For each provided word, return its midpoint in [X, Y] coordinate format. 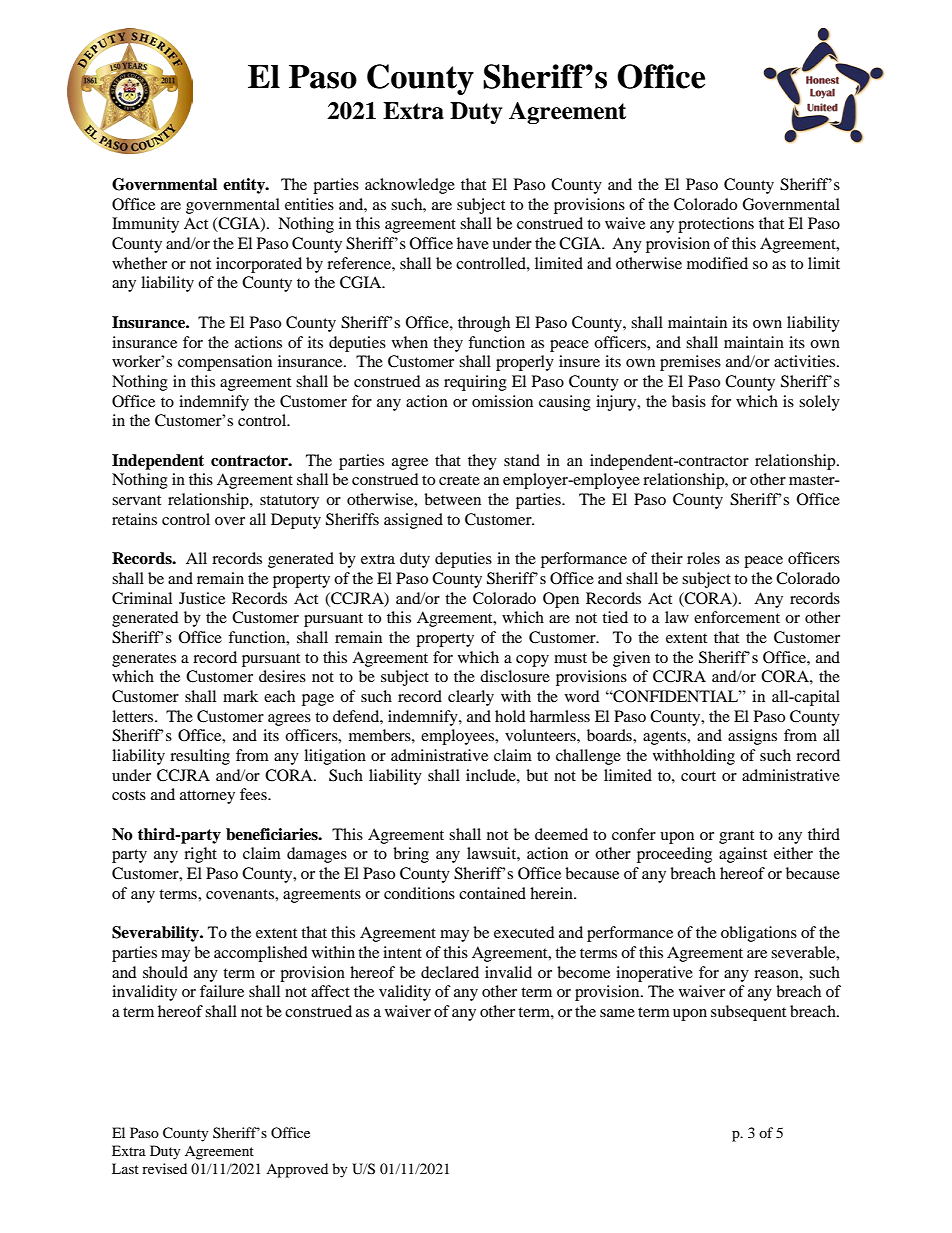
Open [561, 600]
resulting [200, 757]
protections [716, 225]
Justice [202, 598]
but [537, 775]
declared [450, 972]
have [473, 243]
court [698, 776]
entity [245, 186]
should [165, 972]
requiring [475, 383]
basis [689, 401]
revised [164, 1168]
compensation [225, 363]
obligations [759, 934]
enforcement [737, 617]
